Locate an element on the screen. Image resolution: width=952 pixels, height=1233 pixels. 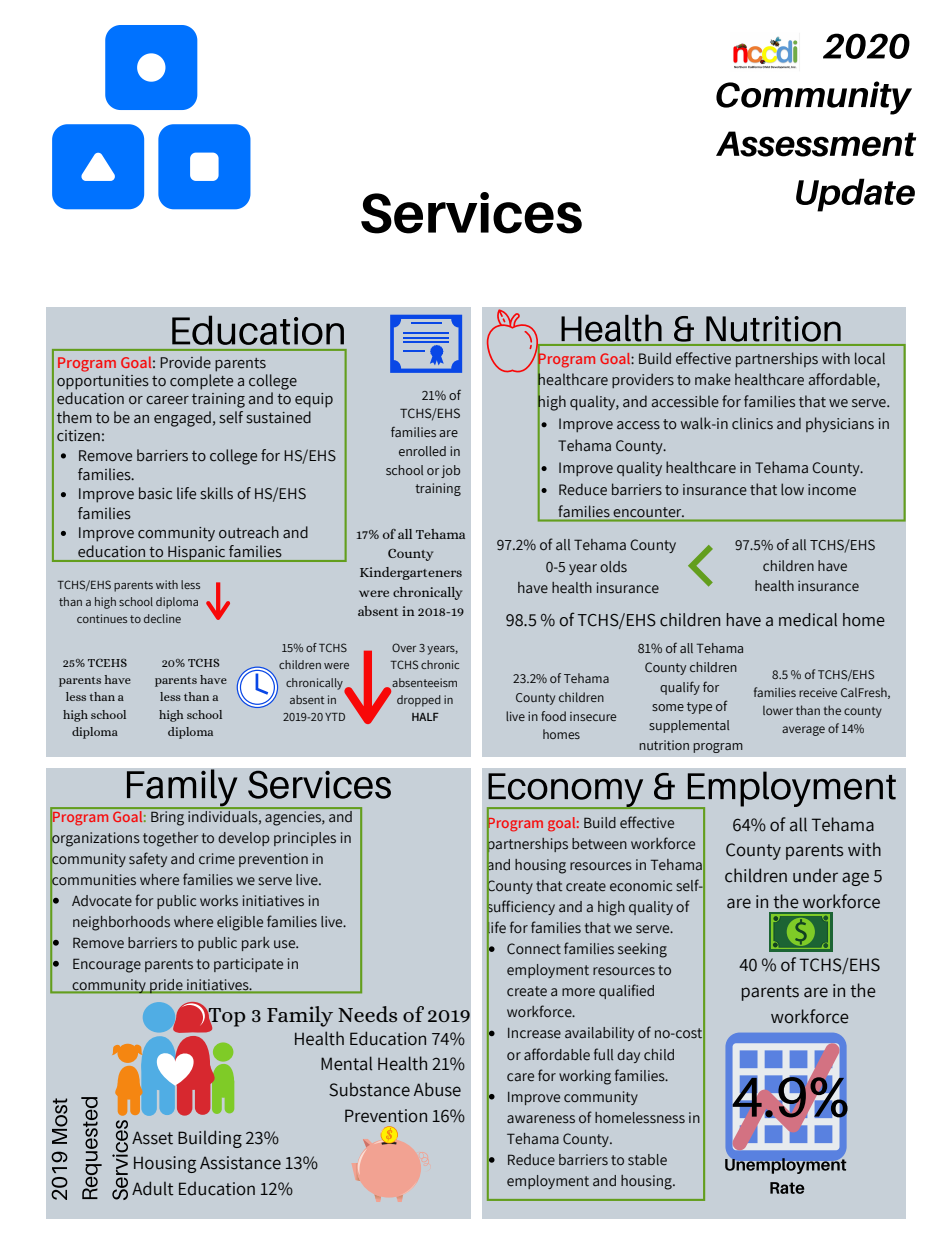
awareness is located at coordinates (541, 1119).
